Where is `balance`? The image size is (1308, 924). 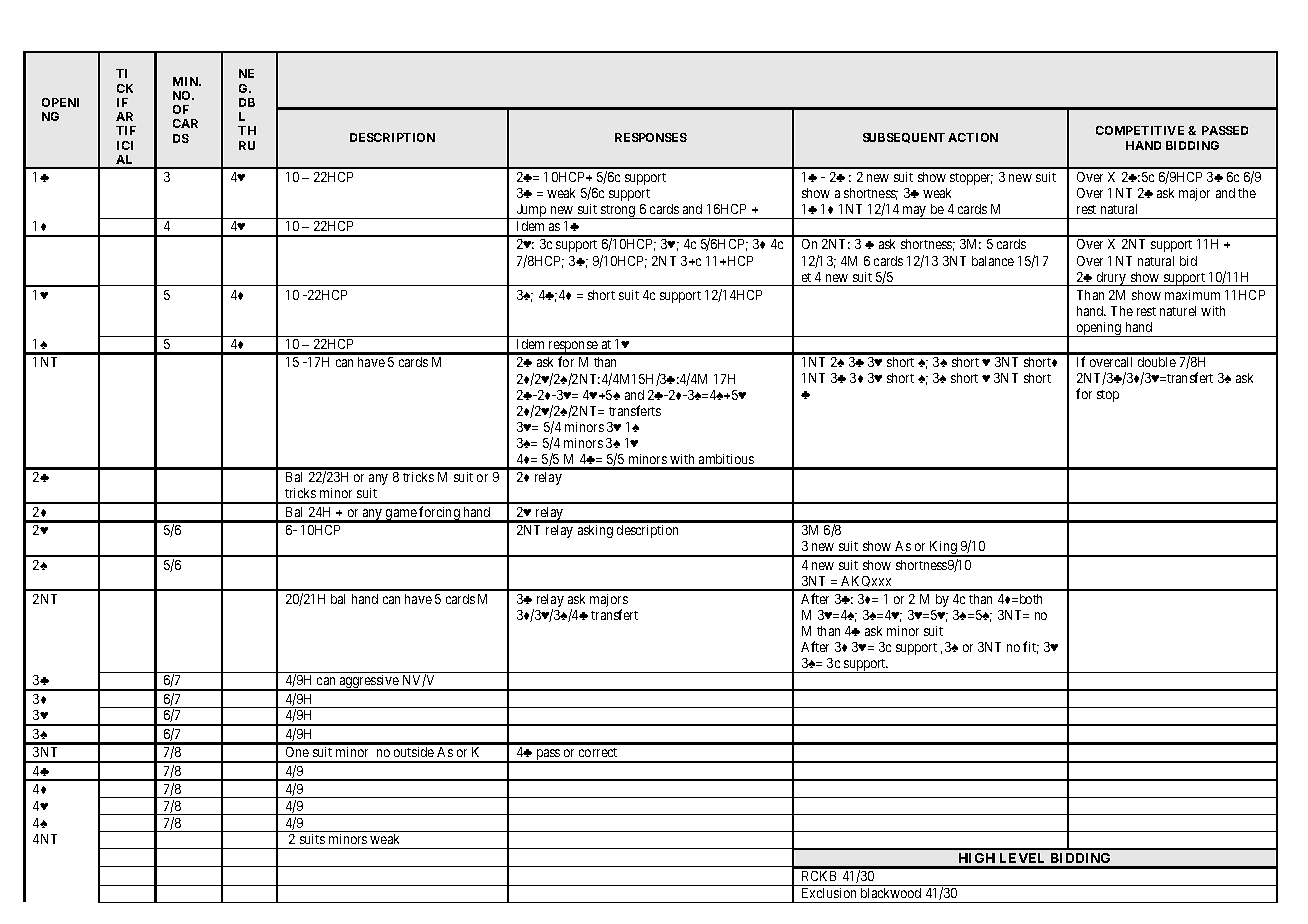 balance is located at coordinates (993, 261).
